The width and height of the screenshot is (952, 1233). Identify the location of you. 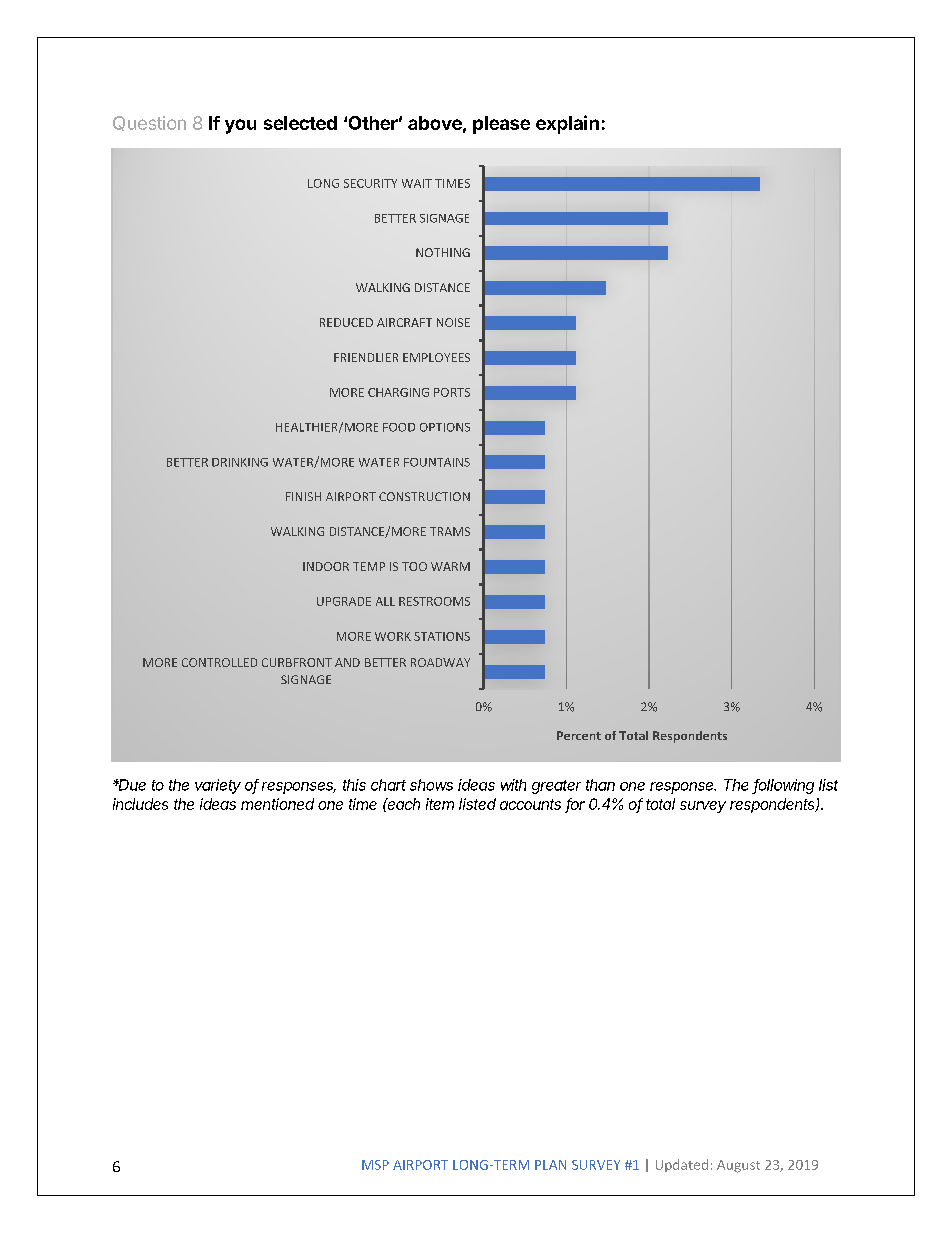
(240, 126).
